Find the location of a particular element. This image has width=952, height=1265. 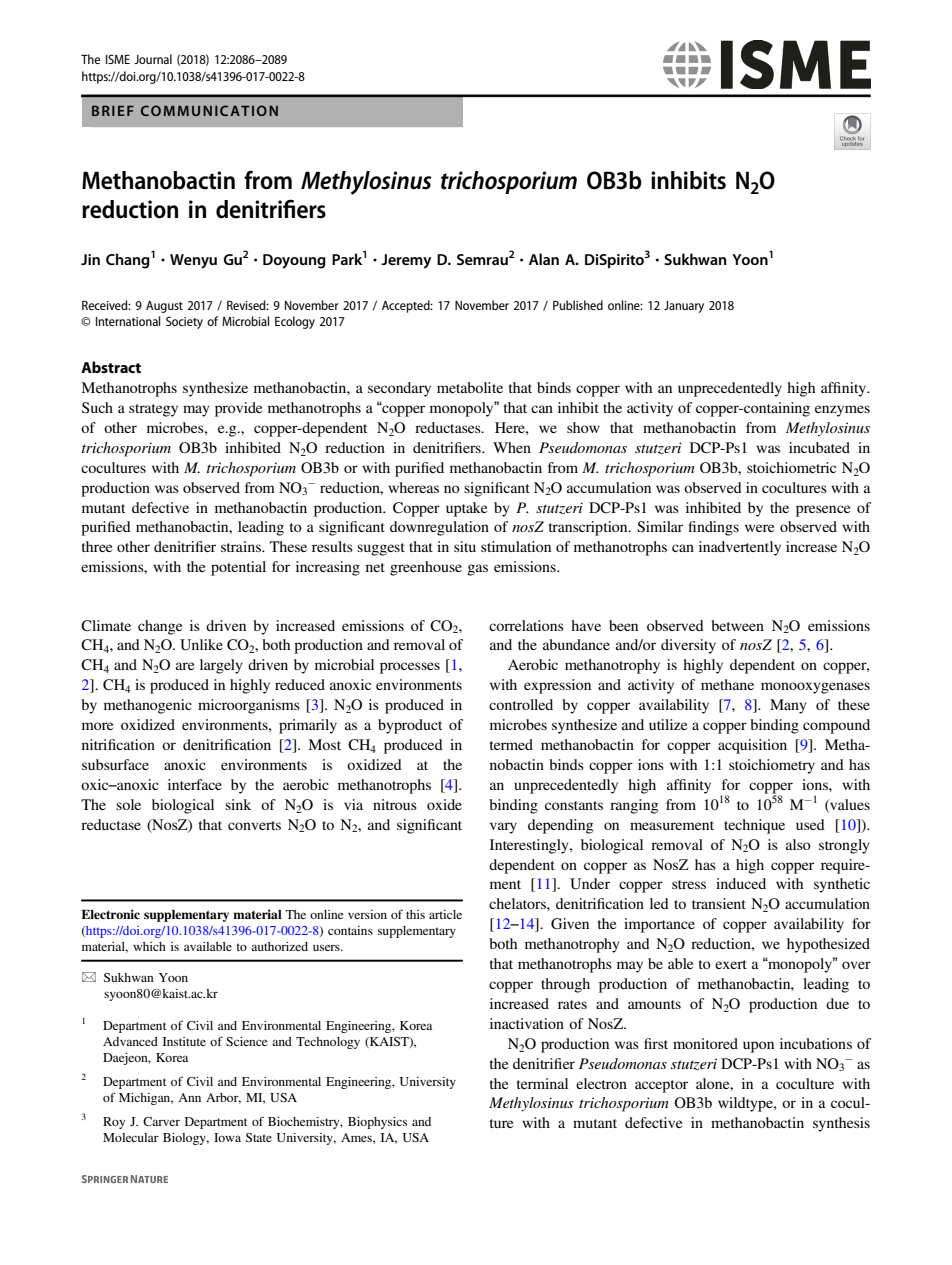

When is located at coordinates (512, 447).
